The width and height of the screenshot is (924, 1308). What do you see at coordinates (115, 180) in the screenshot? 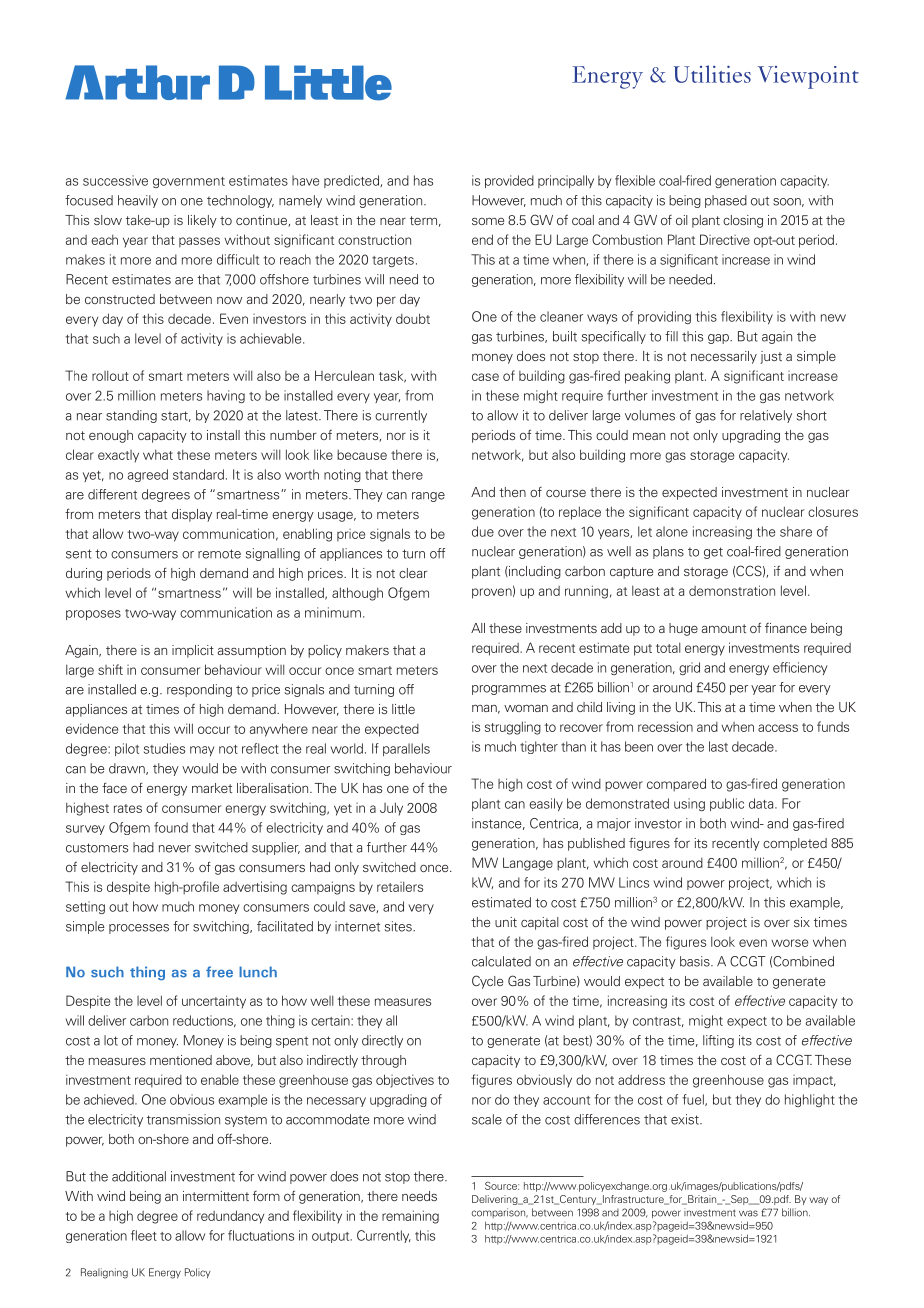
I see `successive` at bounding box center [115, 180].
